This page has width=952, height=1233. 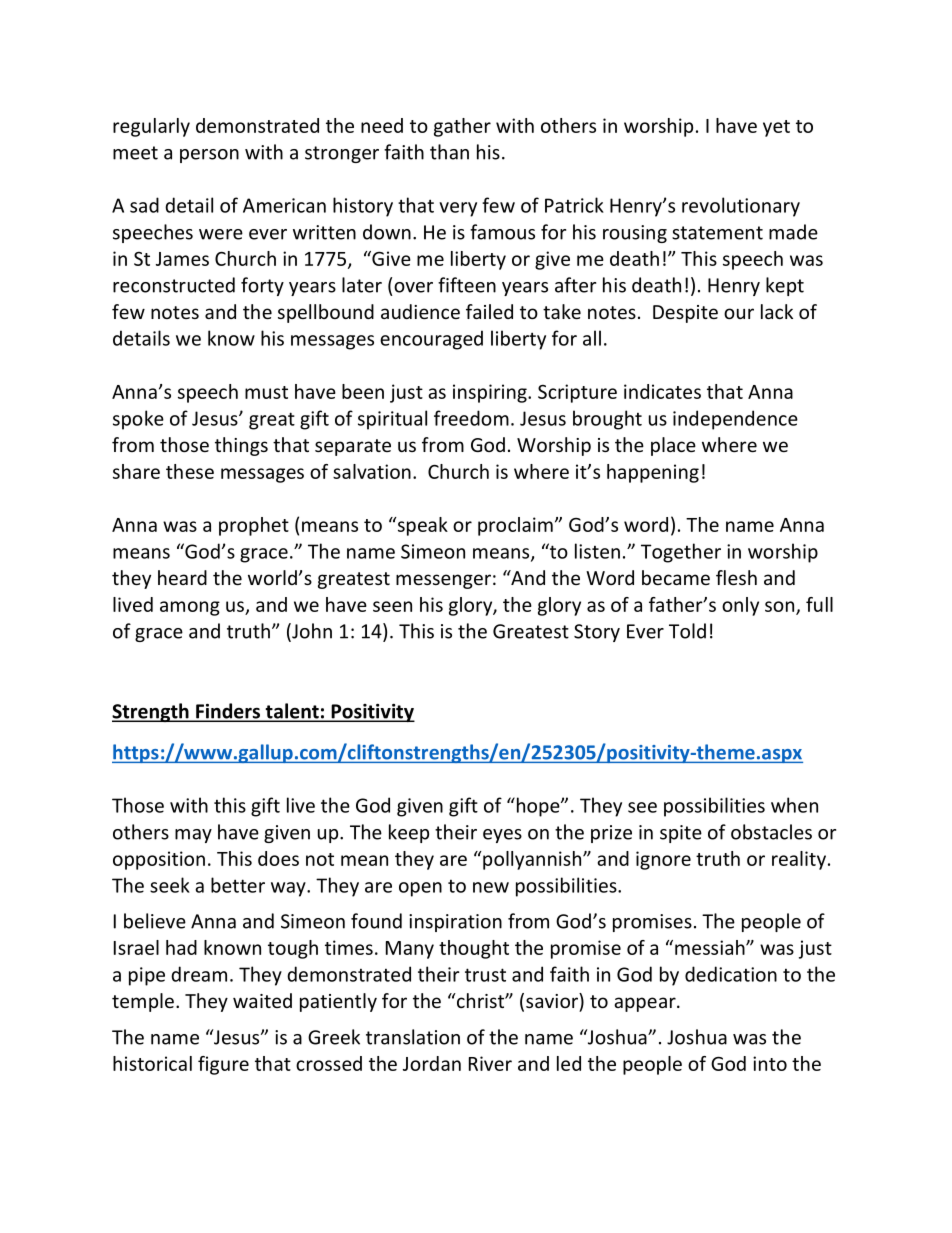 What do you see at coordinates (449, 152) in the page?
I see `than` at bounding box center [449, 152].
